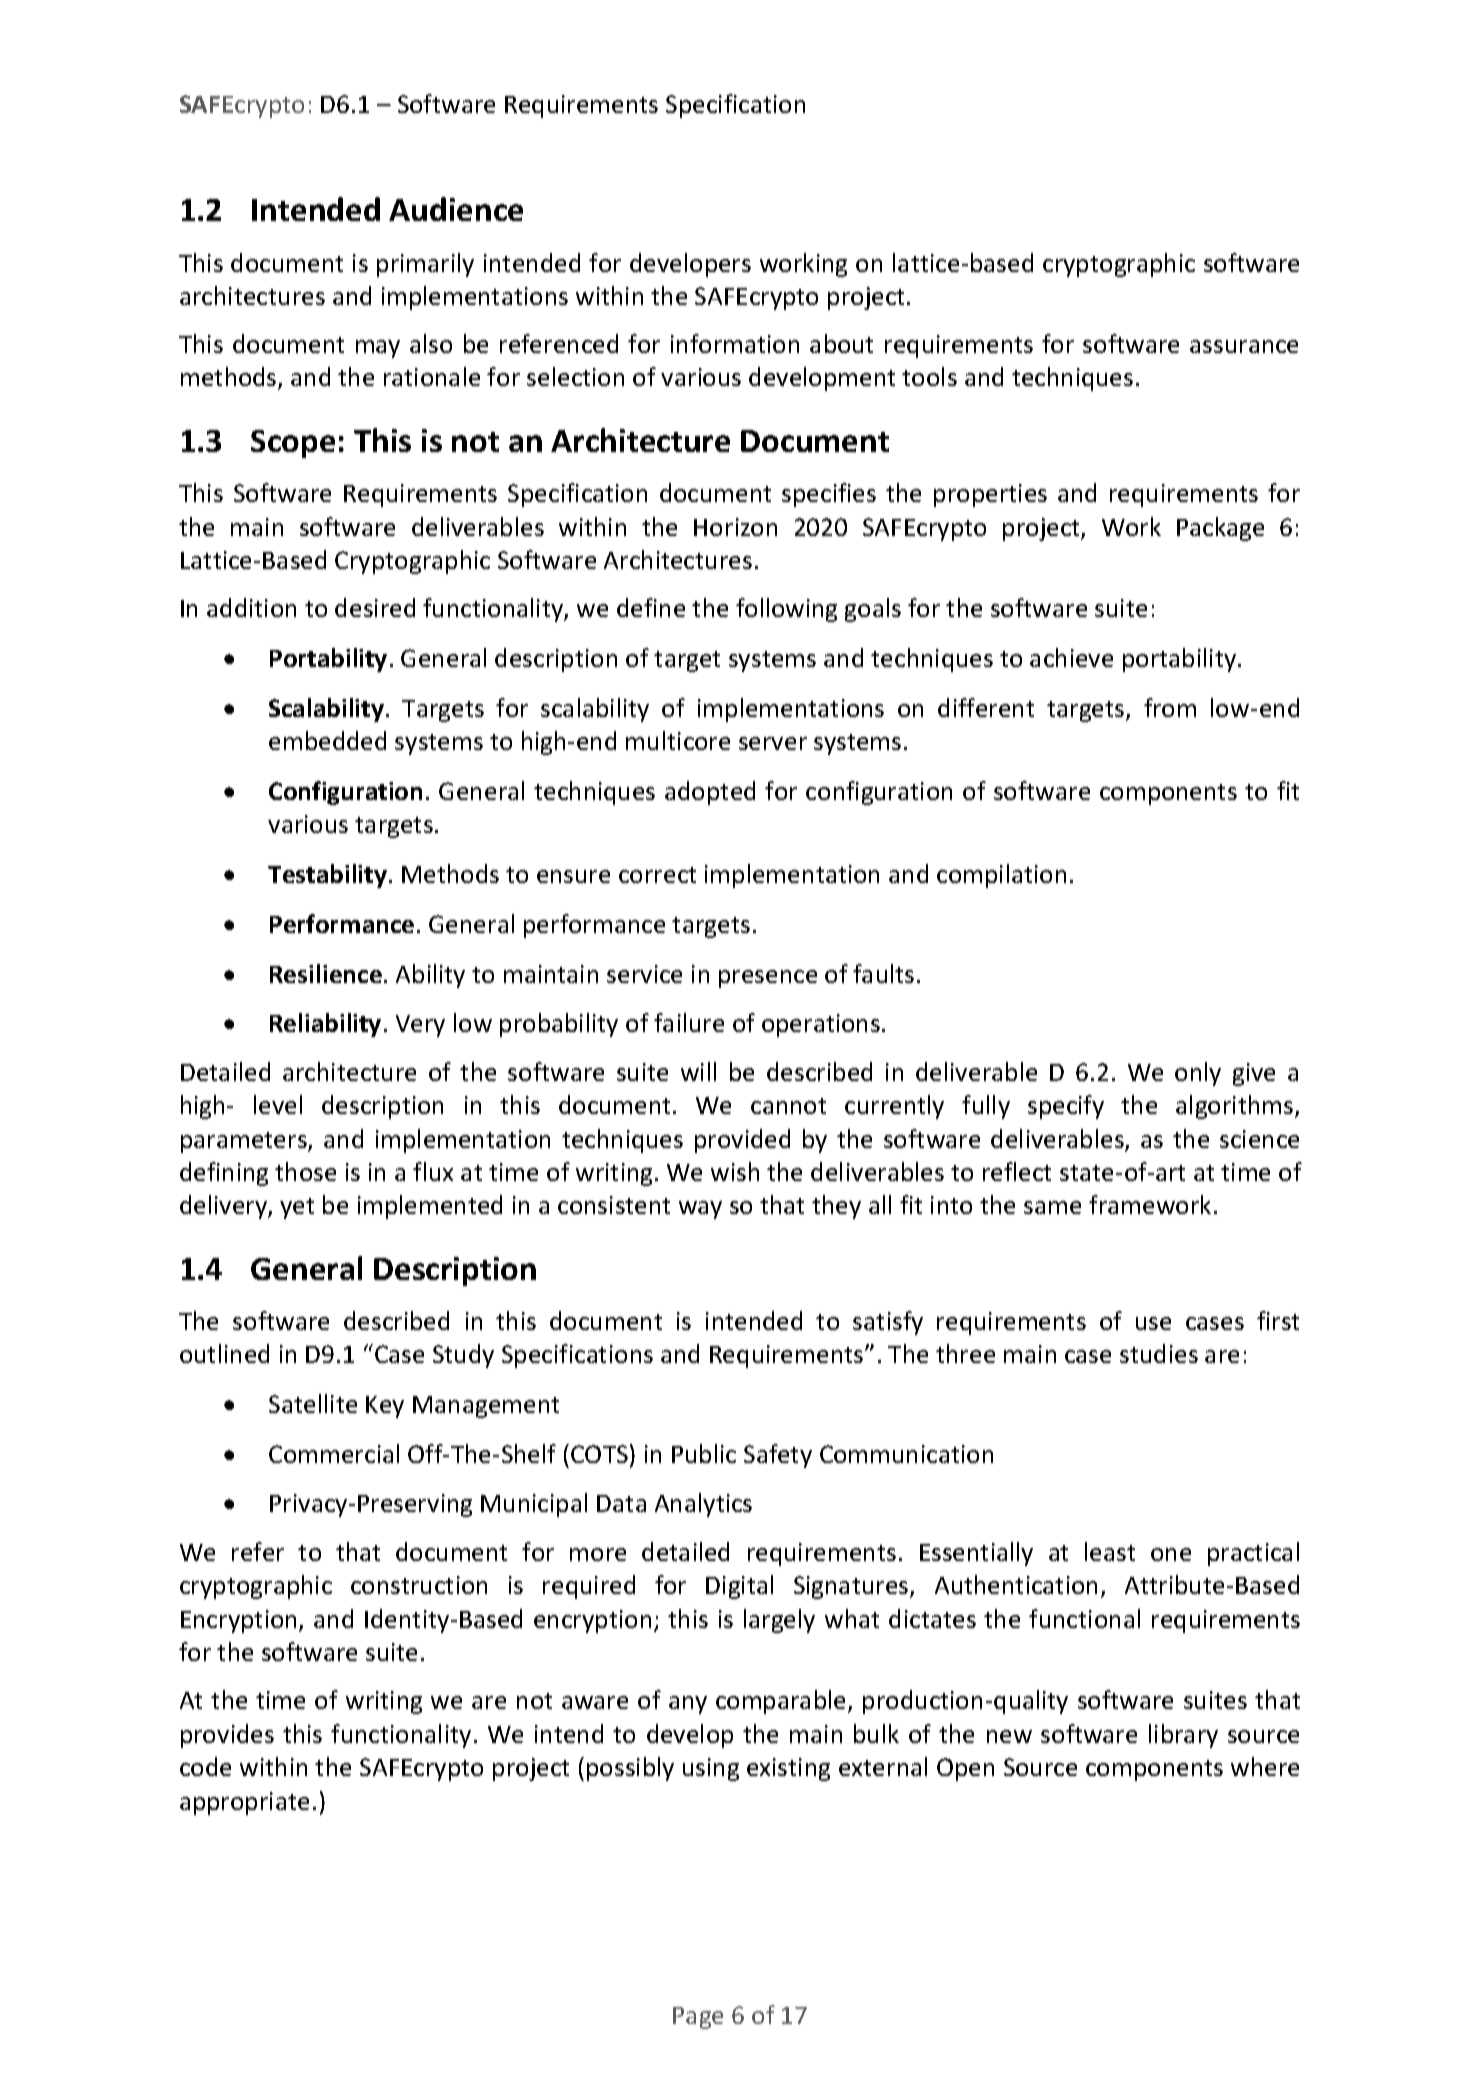  I want to click on embedded, so click(327, 740).
